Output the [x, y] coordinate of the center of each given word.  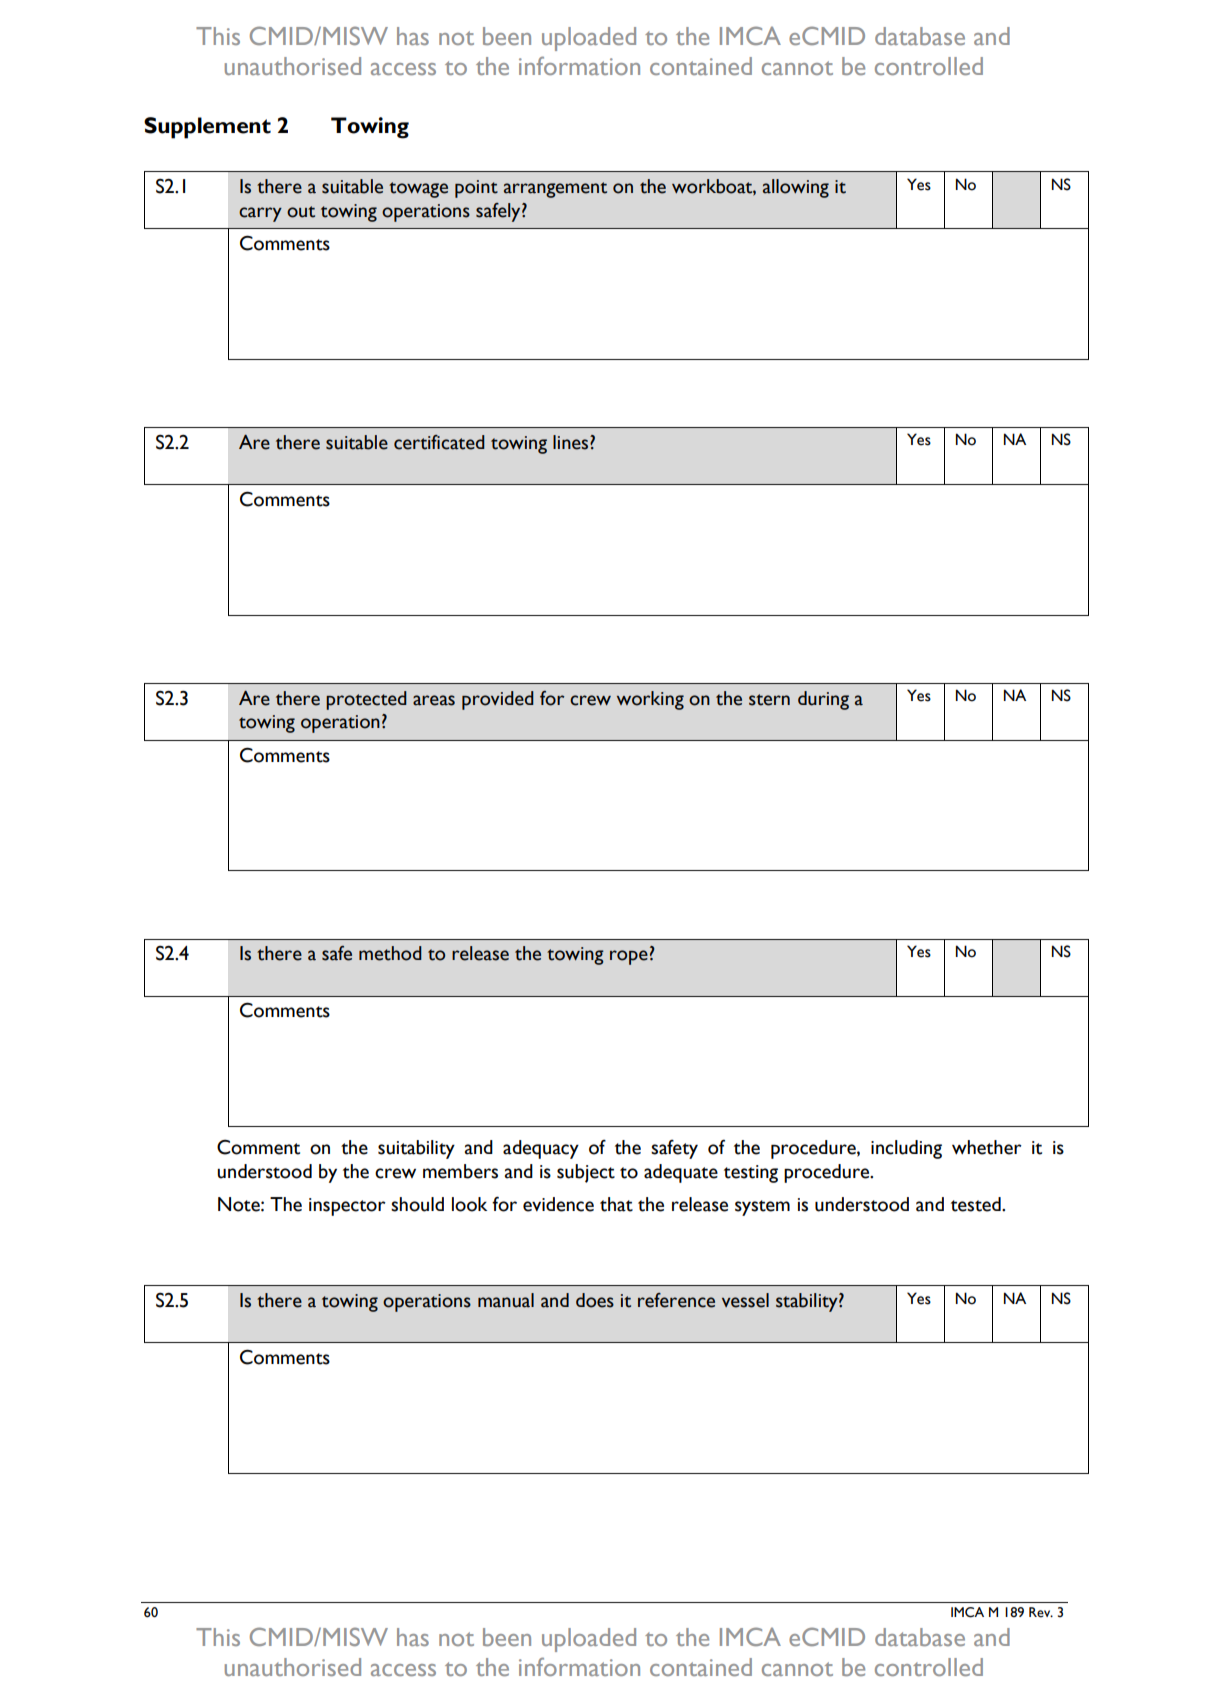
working [650, 700]
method [390, 953]
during [823, 700]
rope [629, 957]
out [301, 212]
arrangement [555, 190]
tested [977, 1204]
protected [366, 700]
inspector [347, 1207]
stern [769, 700]
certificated [439, 442]
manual [506, 1300]
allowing [796, 188]
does [595, 1300]
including [906, 1149]
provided [498, 700]
